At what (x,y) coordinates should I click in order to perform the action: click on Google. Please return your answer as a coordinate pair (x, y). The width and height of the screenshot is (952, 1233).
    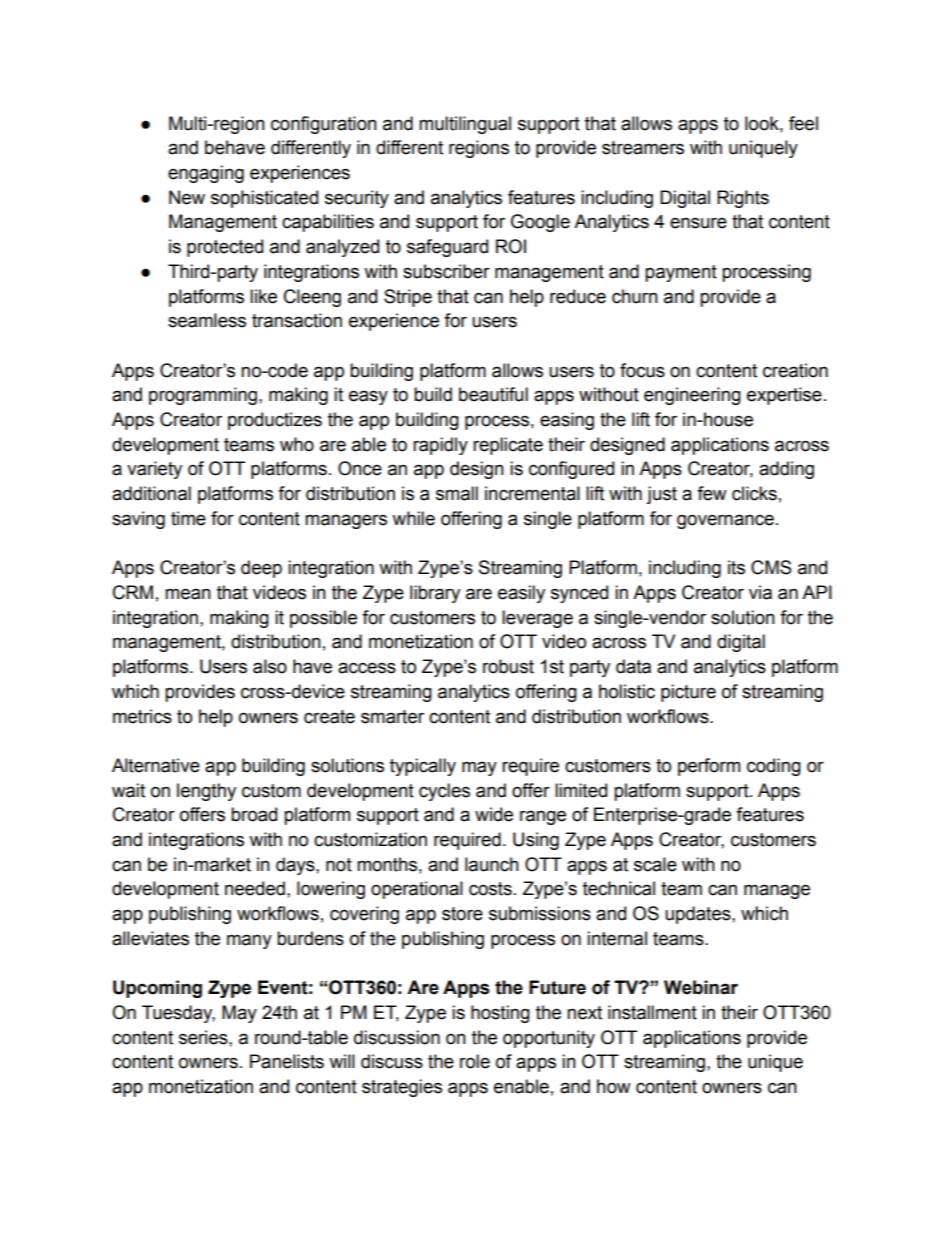
    Looking at the image, I should click on (540, 223).
